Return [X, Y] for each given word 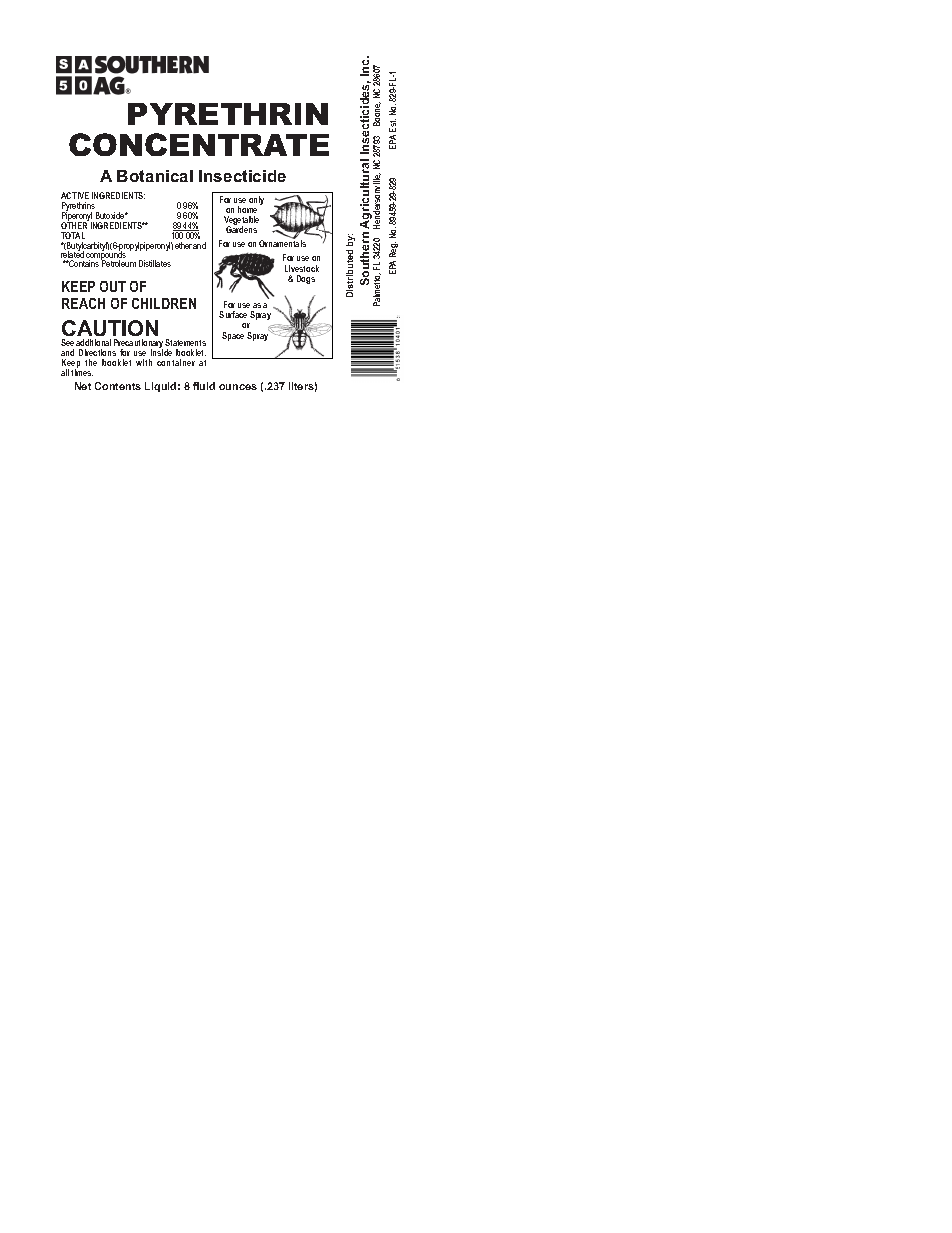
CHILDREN [164, 303]
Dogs [306, 279]
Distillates [155, 263]
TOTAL [73, 237]
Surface [233, 314]
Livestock [302, 268]
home [247, 209]
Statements [185, 342]
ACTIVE [75, 195]
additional [93, 342]
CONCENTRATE [199, 144]
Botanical [155, 176]
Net [83, 386]
